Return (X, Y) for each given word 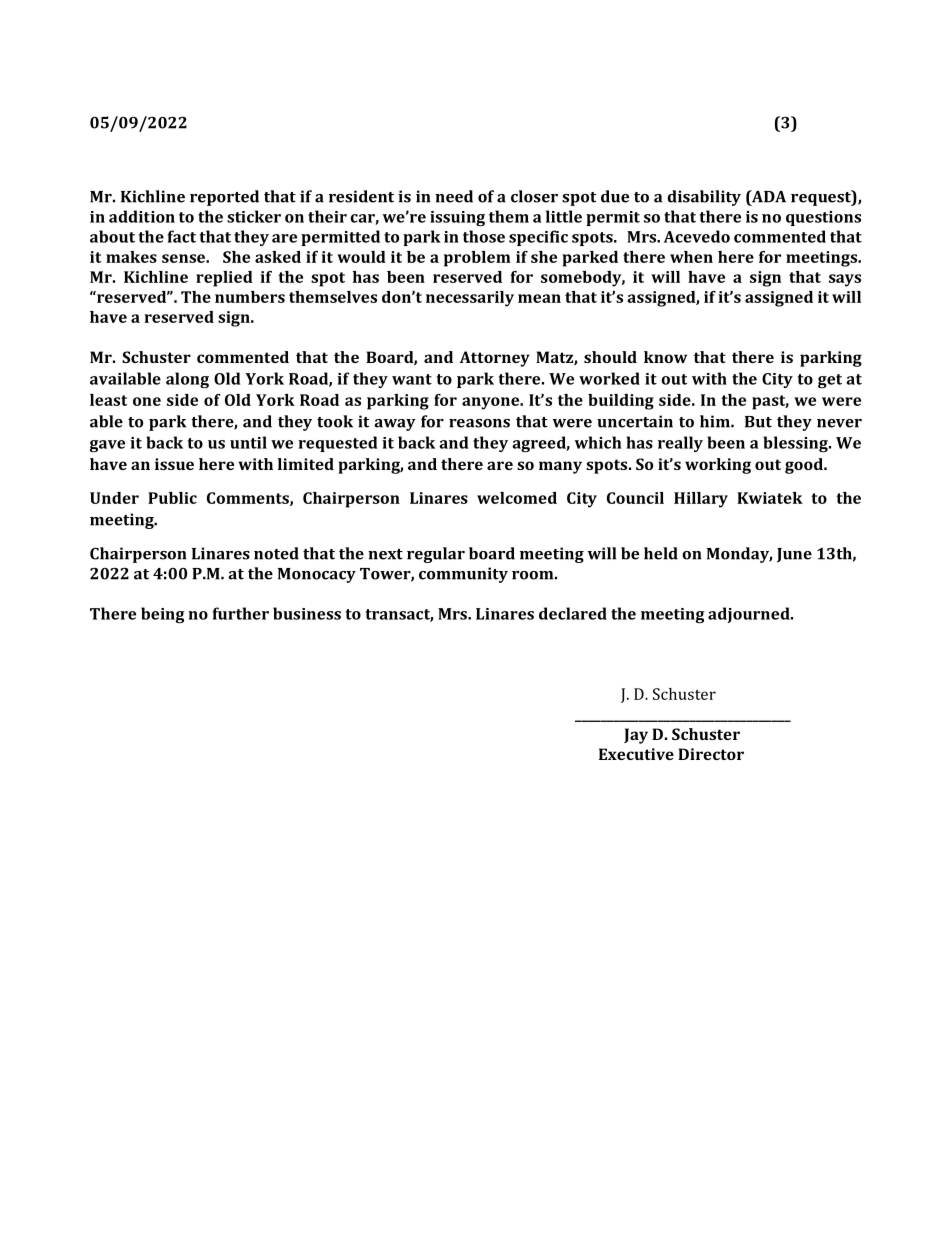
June (794, 555)
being (162, 615)
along (187, 380)
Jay (636, 736)
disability (704, 198)
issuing (457, 219)
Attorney (495, 359)
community (463, 575)
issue (174, 464)
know (665, 357)
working (718, 466)
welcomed (517, 498)
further (241, 613)
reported (224, 198)
